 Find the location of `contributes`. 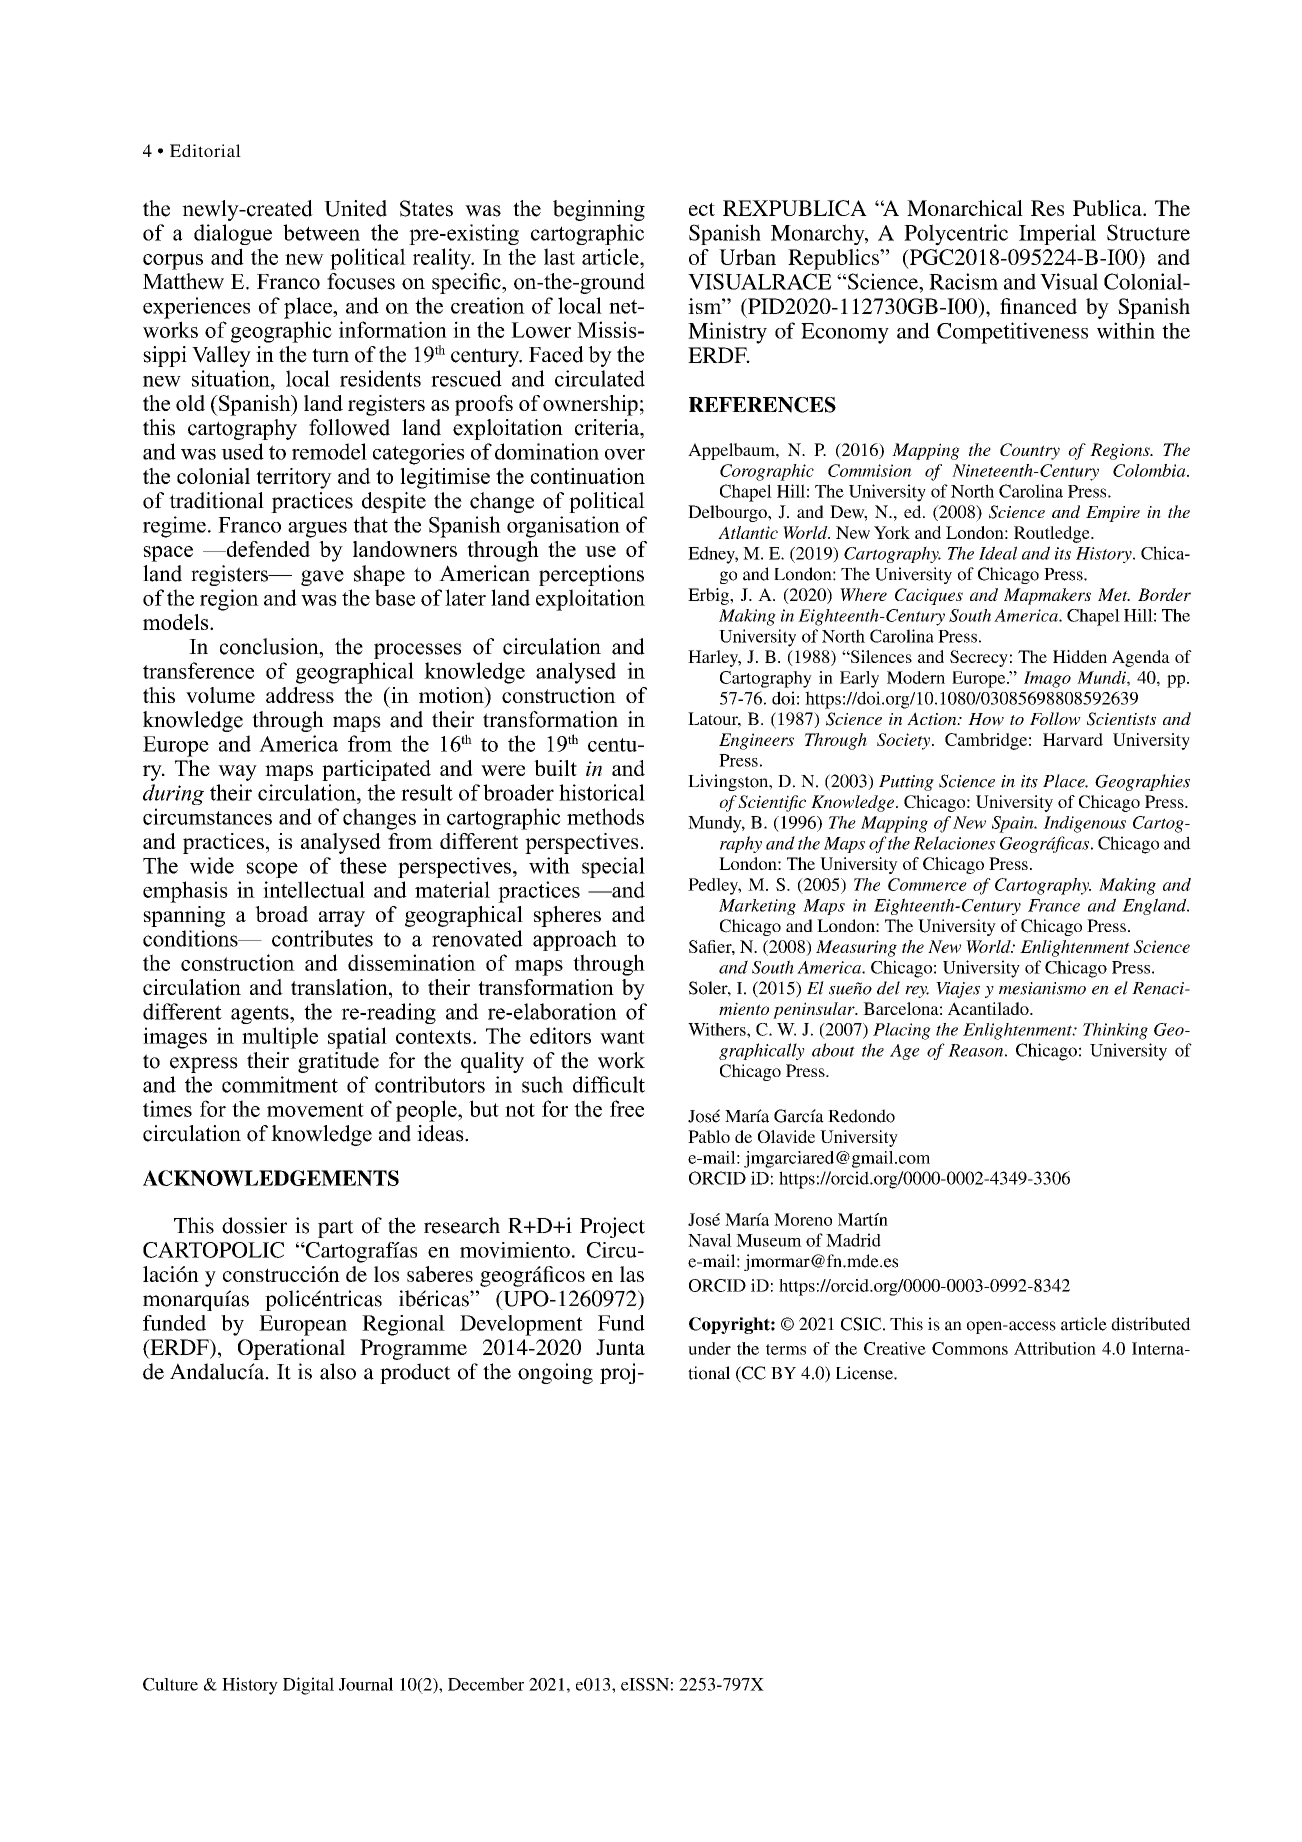

contributes is located at coordinates (322, 938).
